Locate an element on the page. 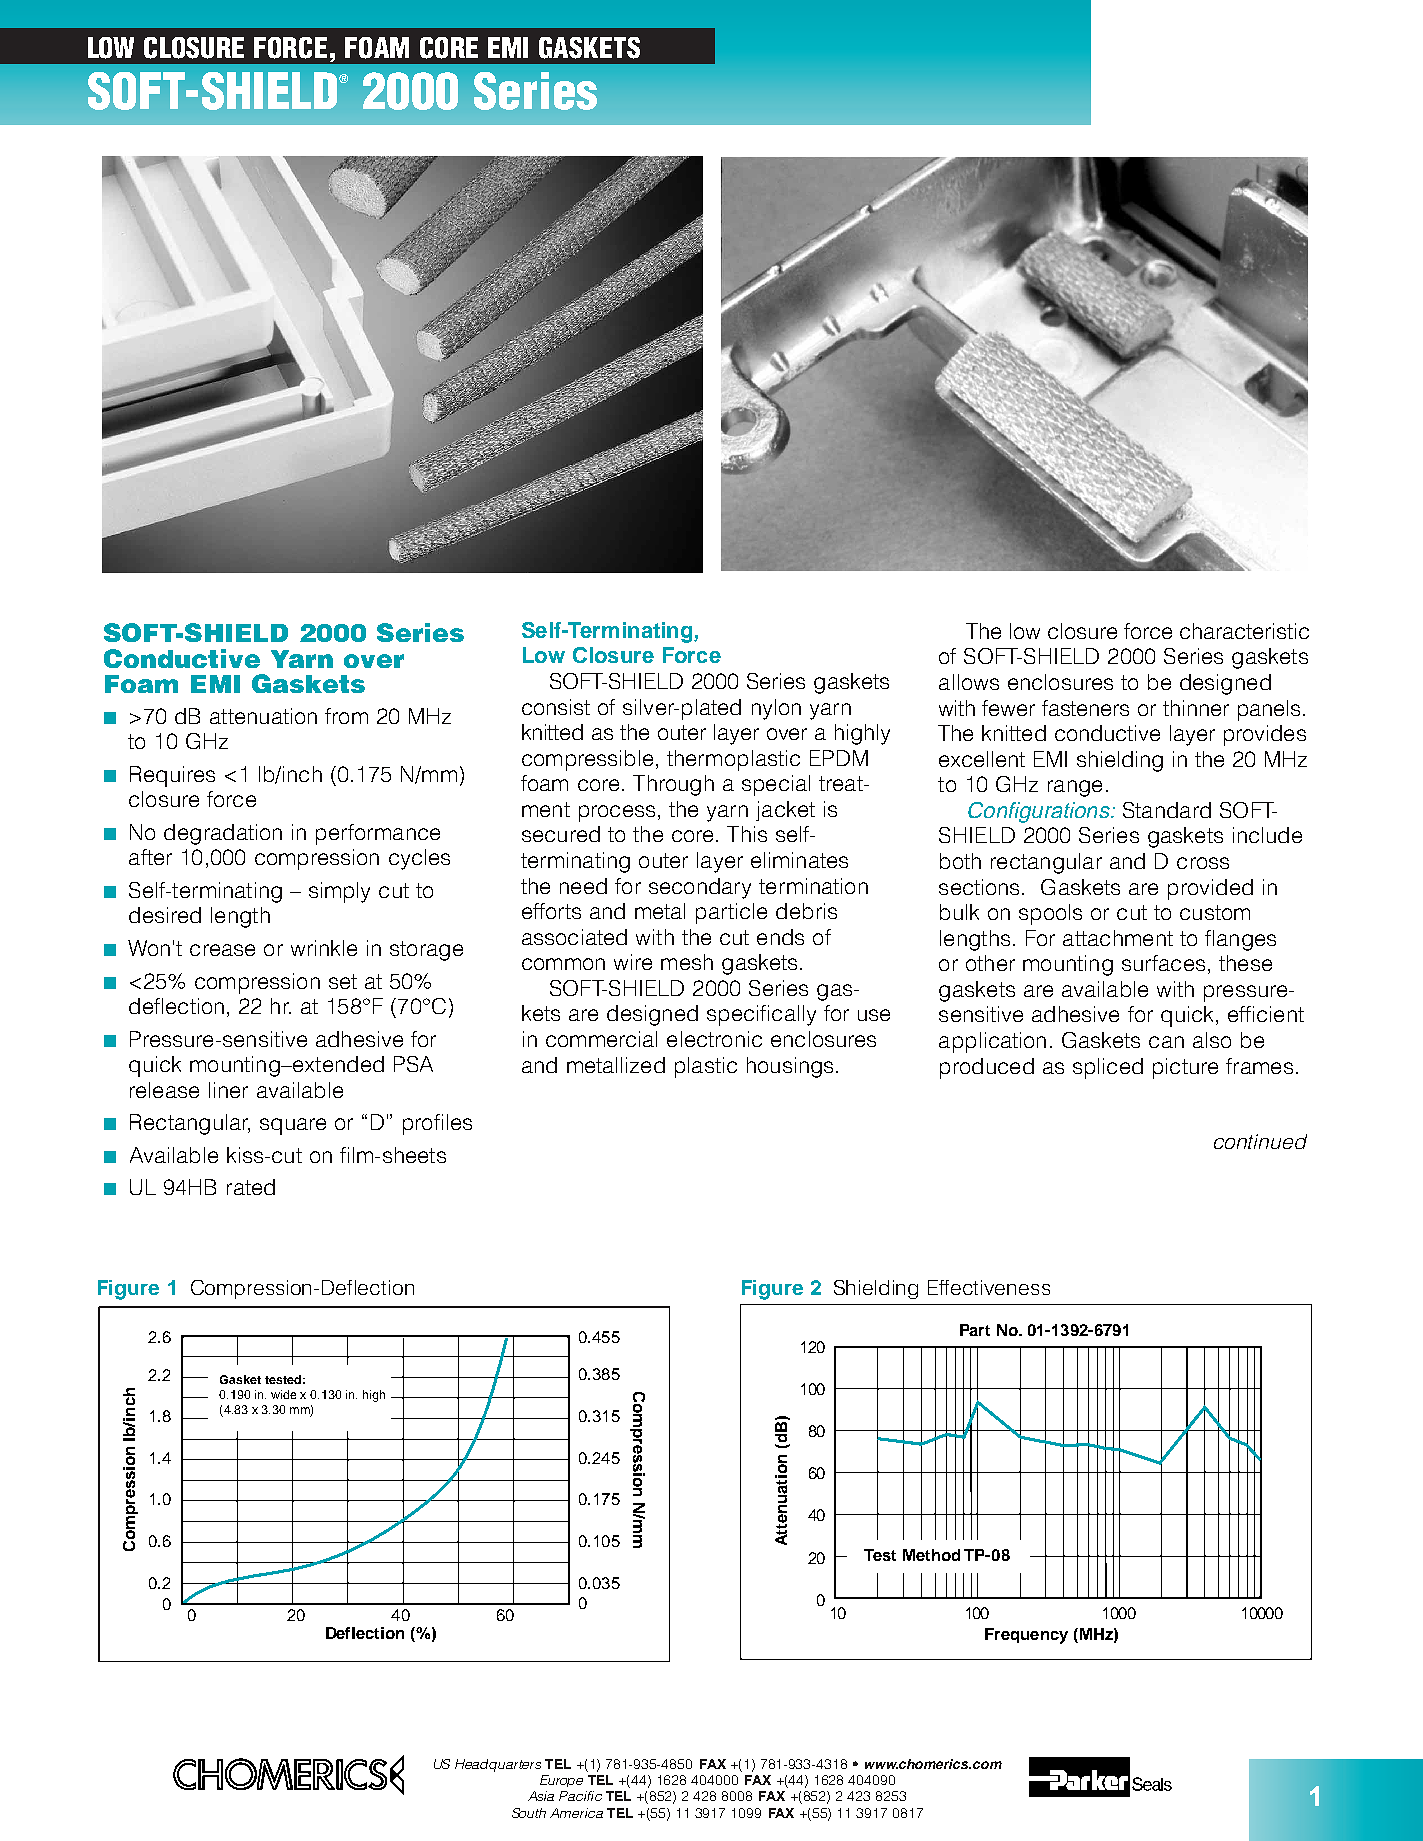  nylon is located at coordinates (776, 709).
